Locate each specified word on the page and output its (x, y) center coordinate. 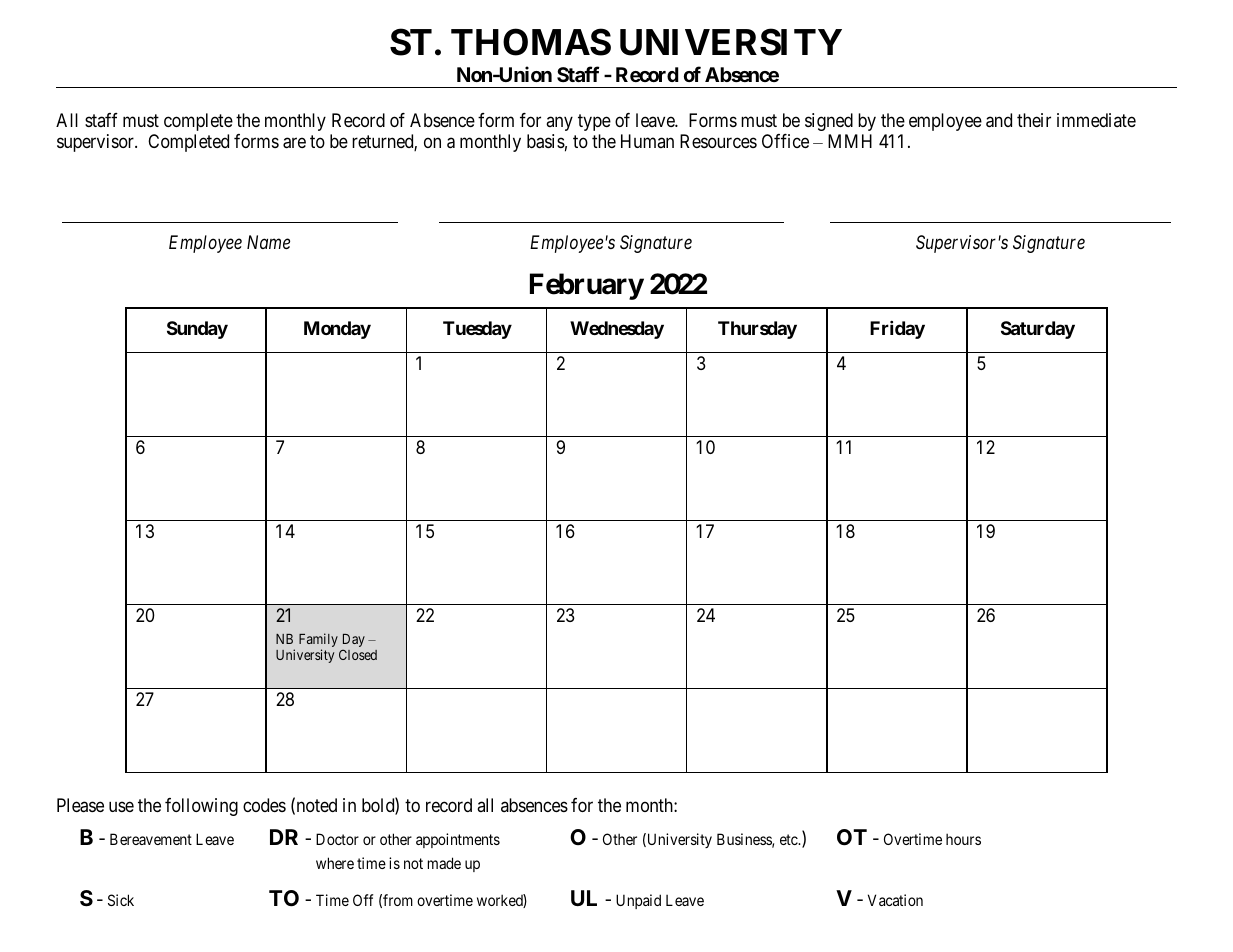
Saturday (1038, 330)
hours (963, 839)
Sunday (197, 330)
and (999, 120)
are (294, 143)
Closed (358, 654)
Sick (121, 900)
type (594, 122)
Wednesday (617, 330)
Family (318, 641)
